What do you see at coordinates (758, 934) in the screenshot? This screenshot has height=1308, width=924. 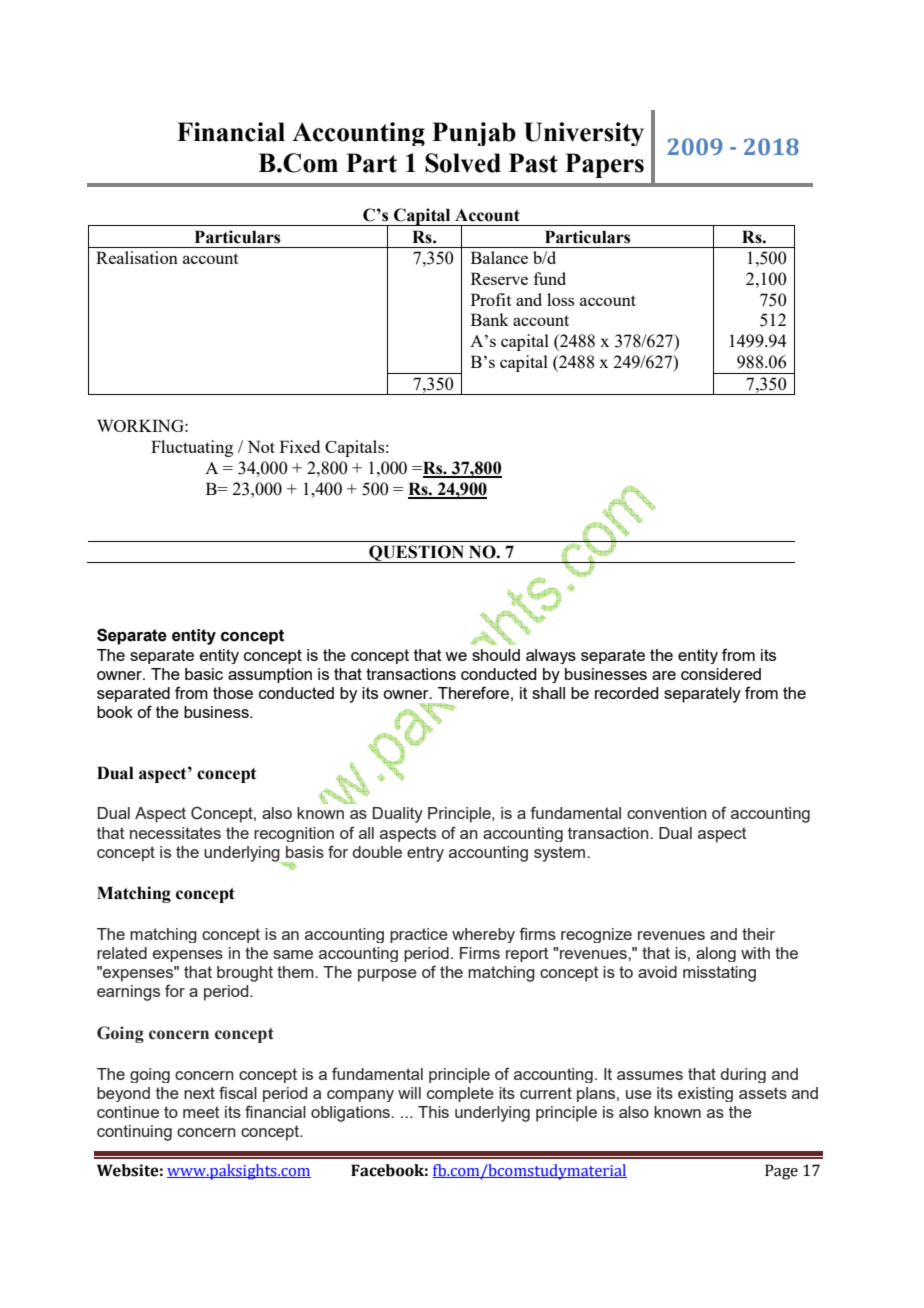 I see `their` at bounding box center [758, 934].
